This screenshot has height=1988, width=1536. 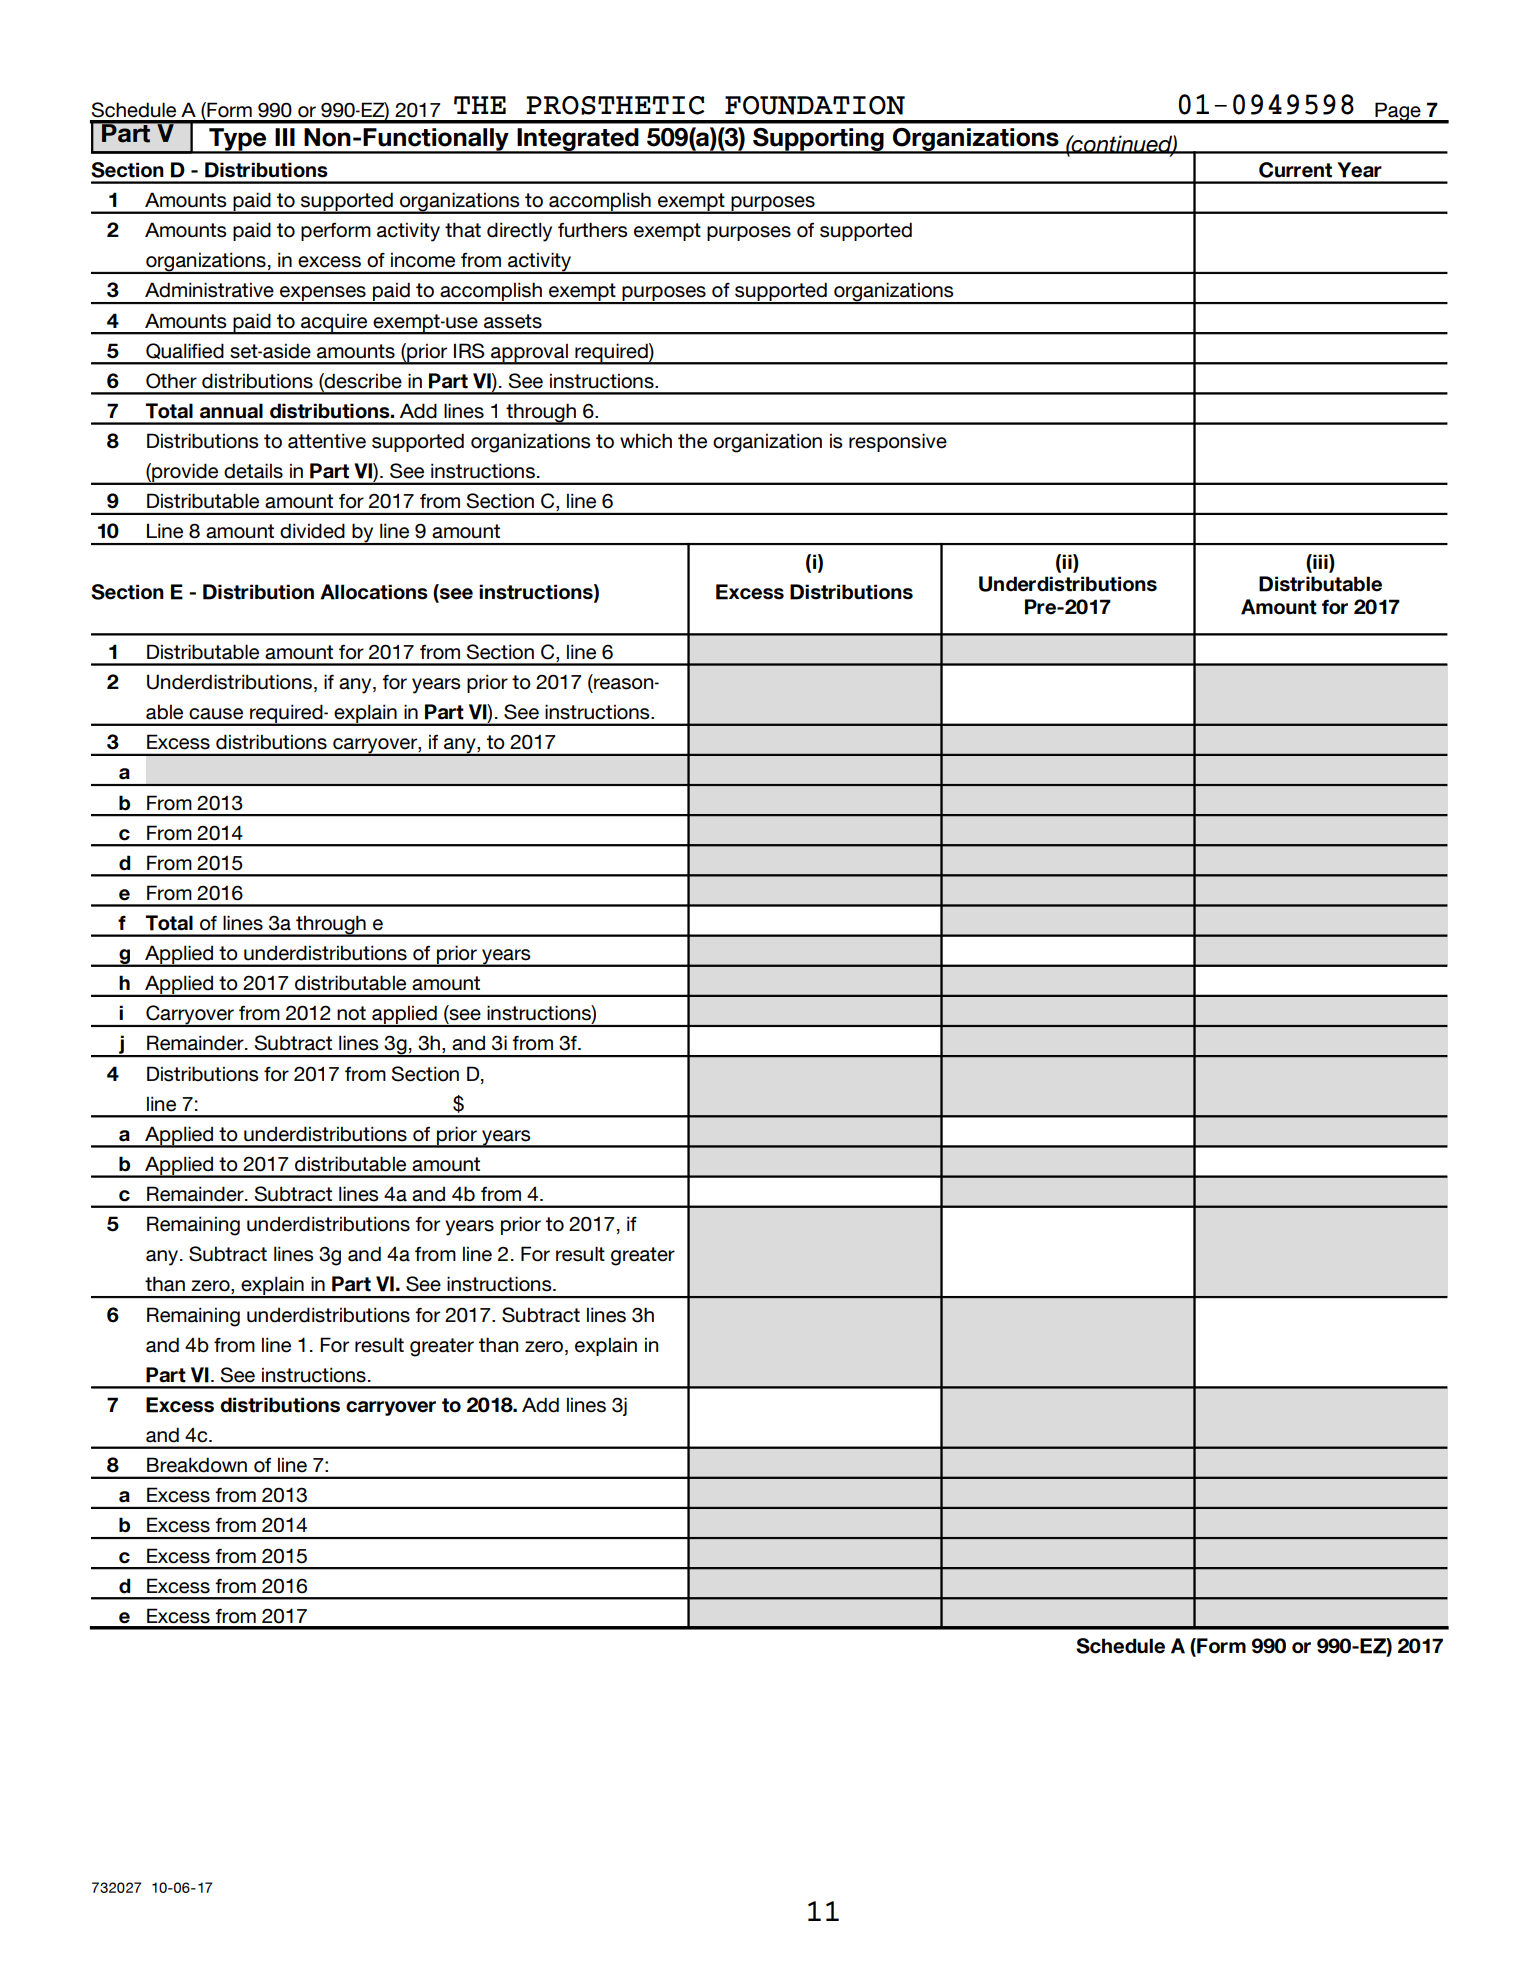 I want to click on not, so click(x=351, y=1013).
